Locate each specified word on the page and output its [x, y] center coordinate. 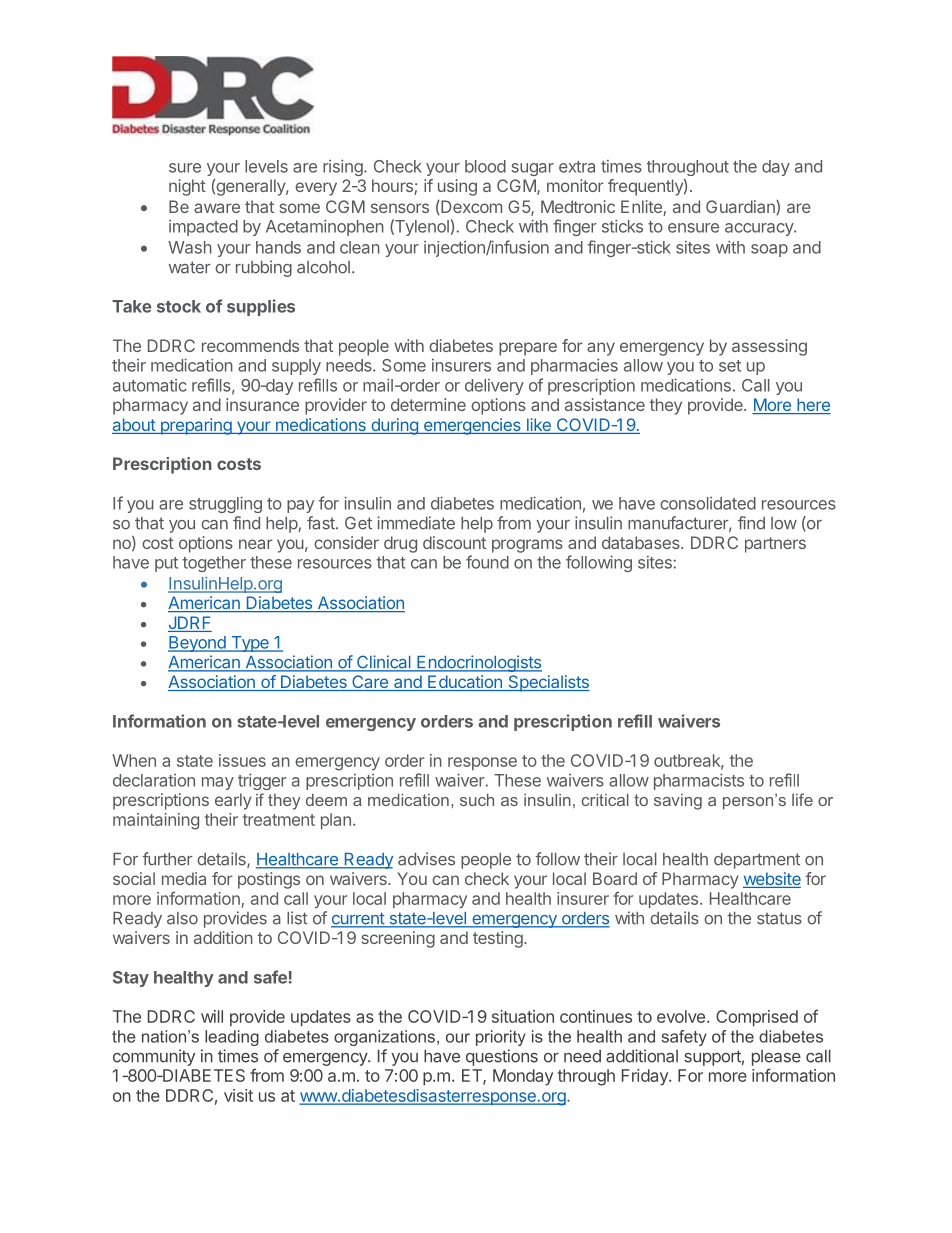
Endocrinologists [478, 663]
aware [217, 208]
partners [775, 545]
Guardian [741, 207]
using [457, 187]
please [776, 1058]
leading [232, 1038]
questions [502, 1057]
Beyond [198, 644]
